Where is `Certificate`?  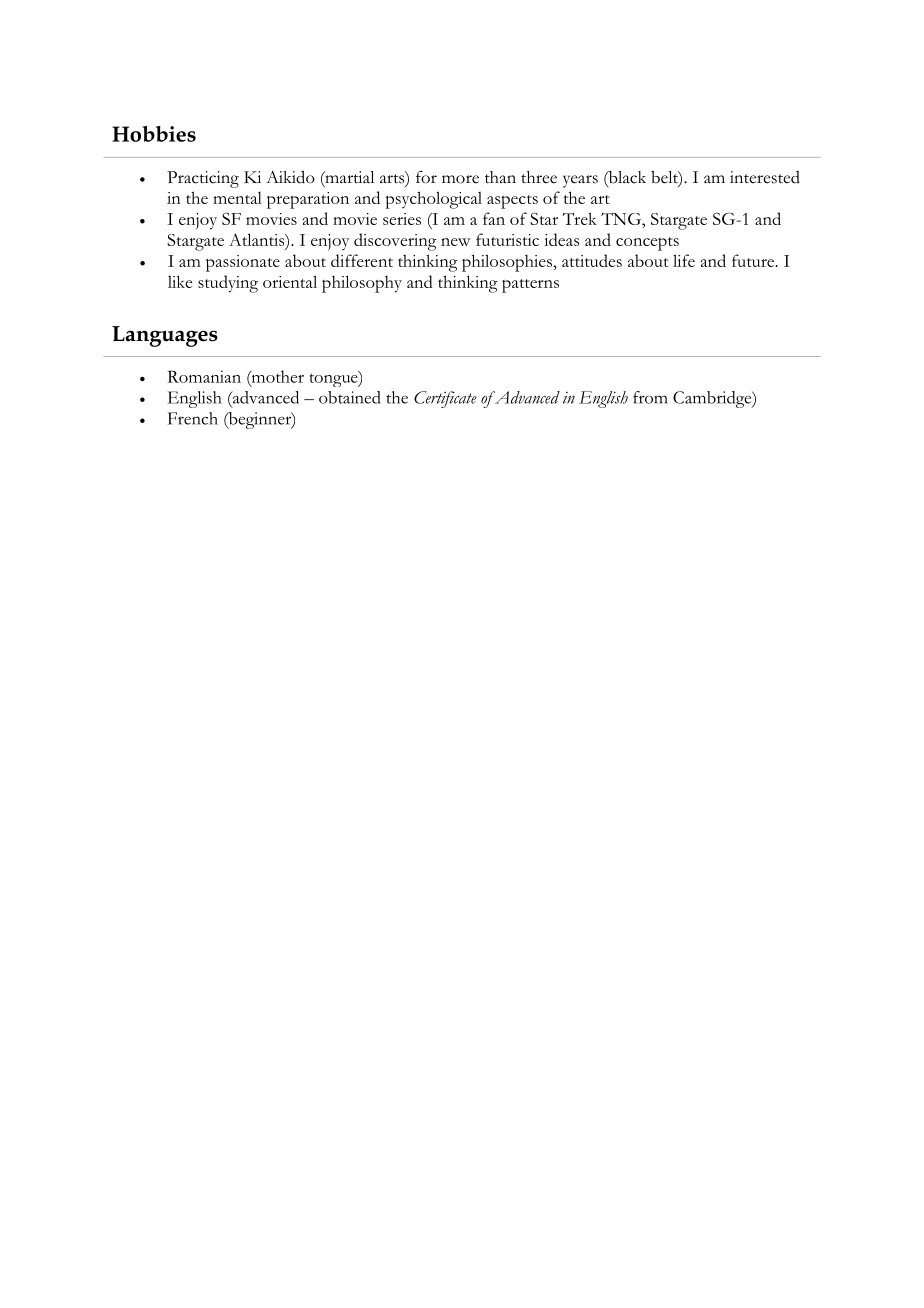
Certificate is located at coordinates (445, 399).
